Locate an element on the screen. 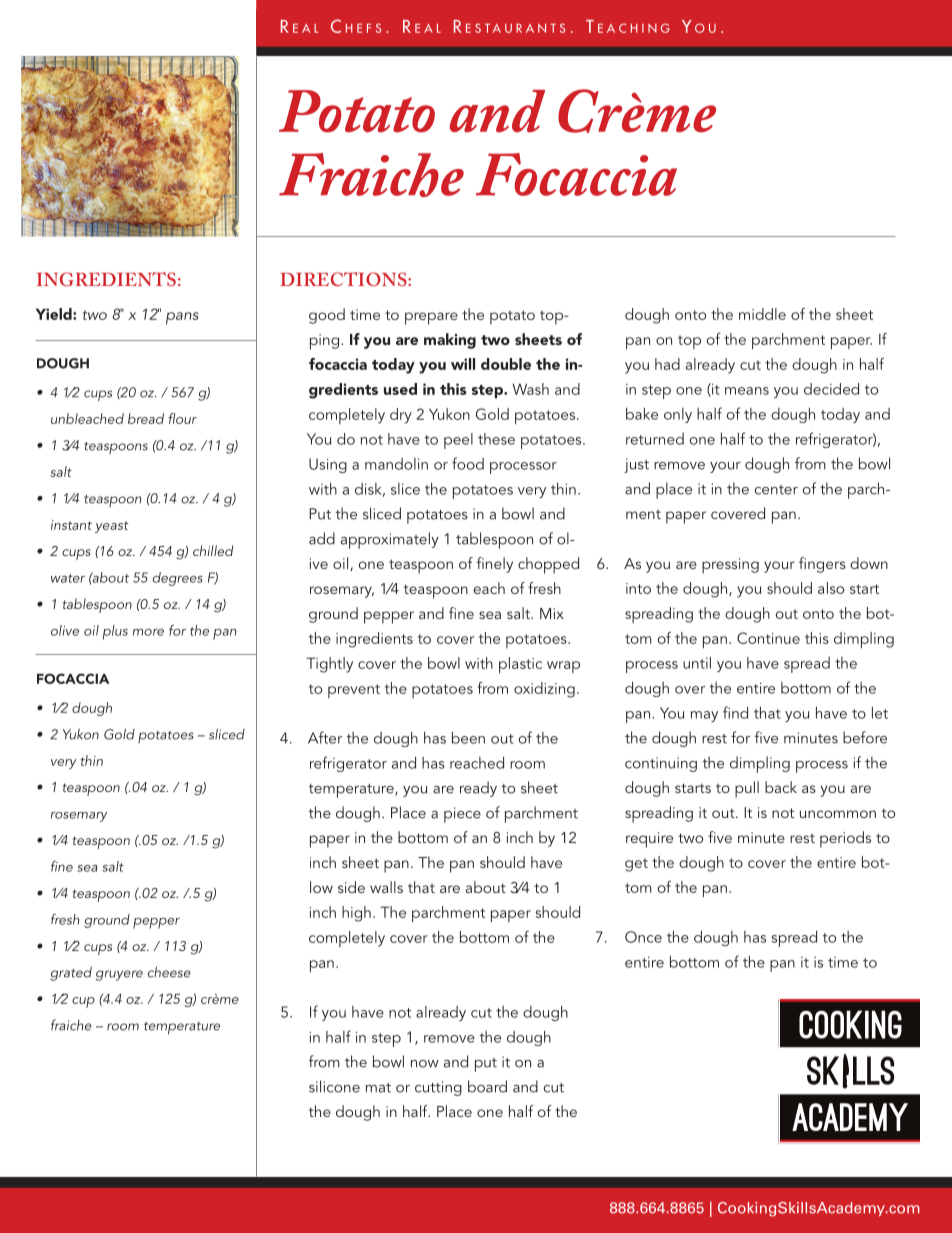  middle is located at coordinates (762, 314).
